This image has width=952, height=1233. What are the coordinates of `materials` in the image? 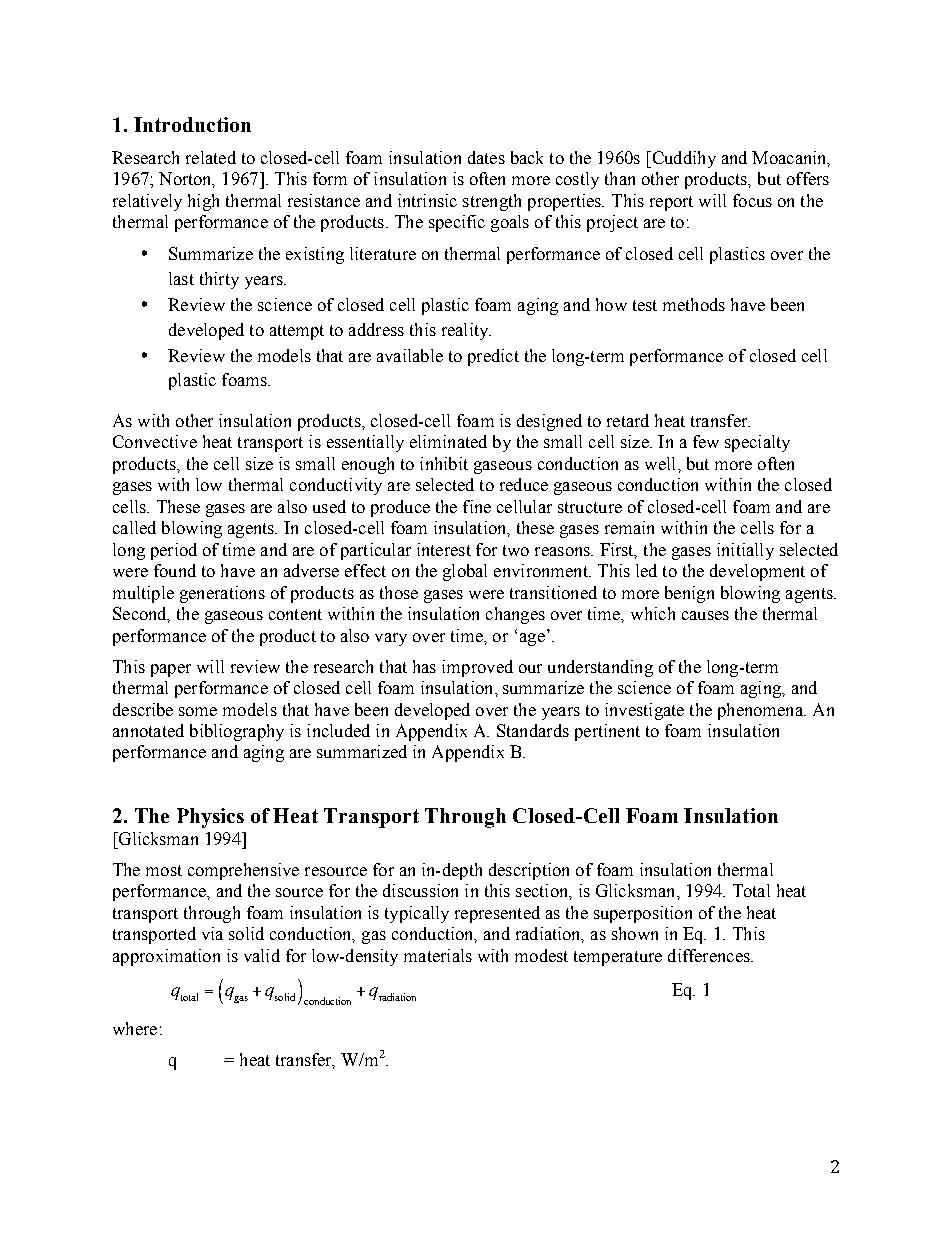 It's located at (438, 955).
